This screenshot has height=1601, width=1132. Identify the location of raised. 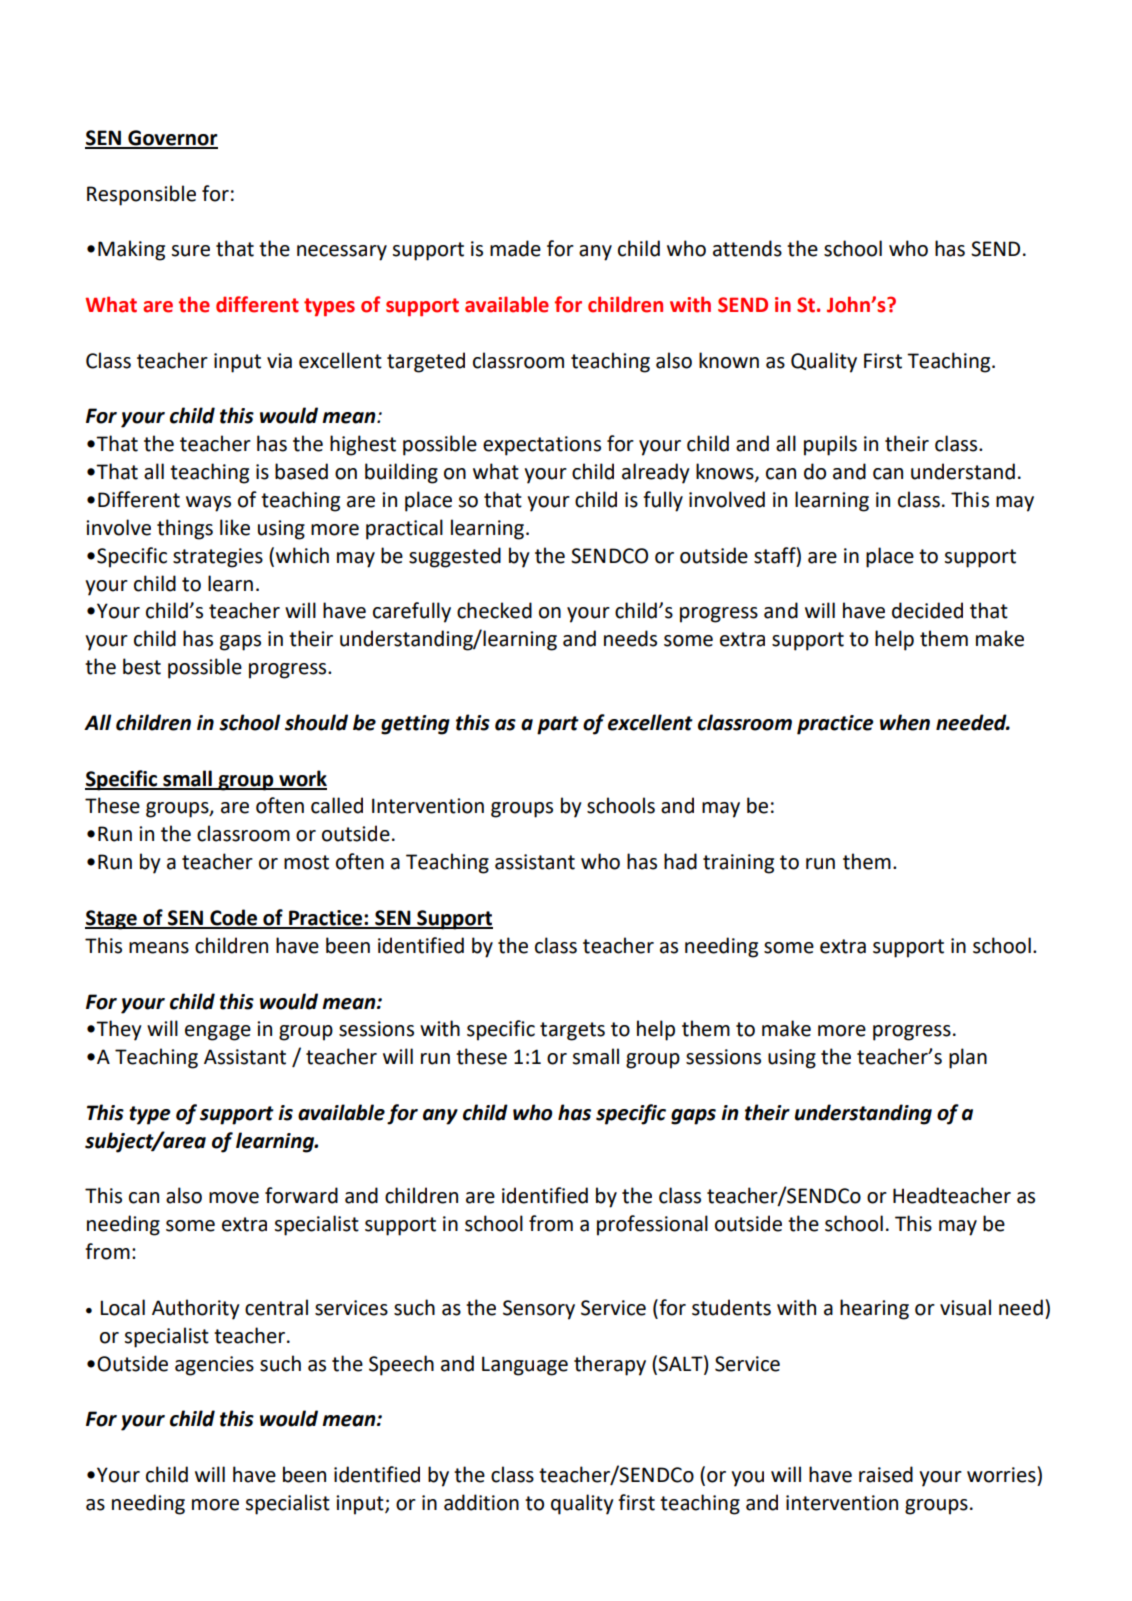
(886, 1474).
